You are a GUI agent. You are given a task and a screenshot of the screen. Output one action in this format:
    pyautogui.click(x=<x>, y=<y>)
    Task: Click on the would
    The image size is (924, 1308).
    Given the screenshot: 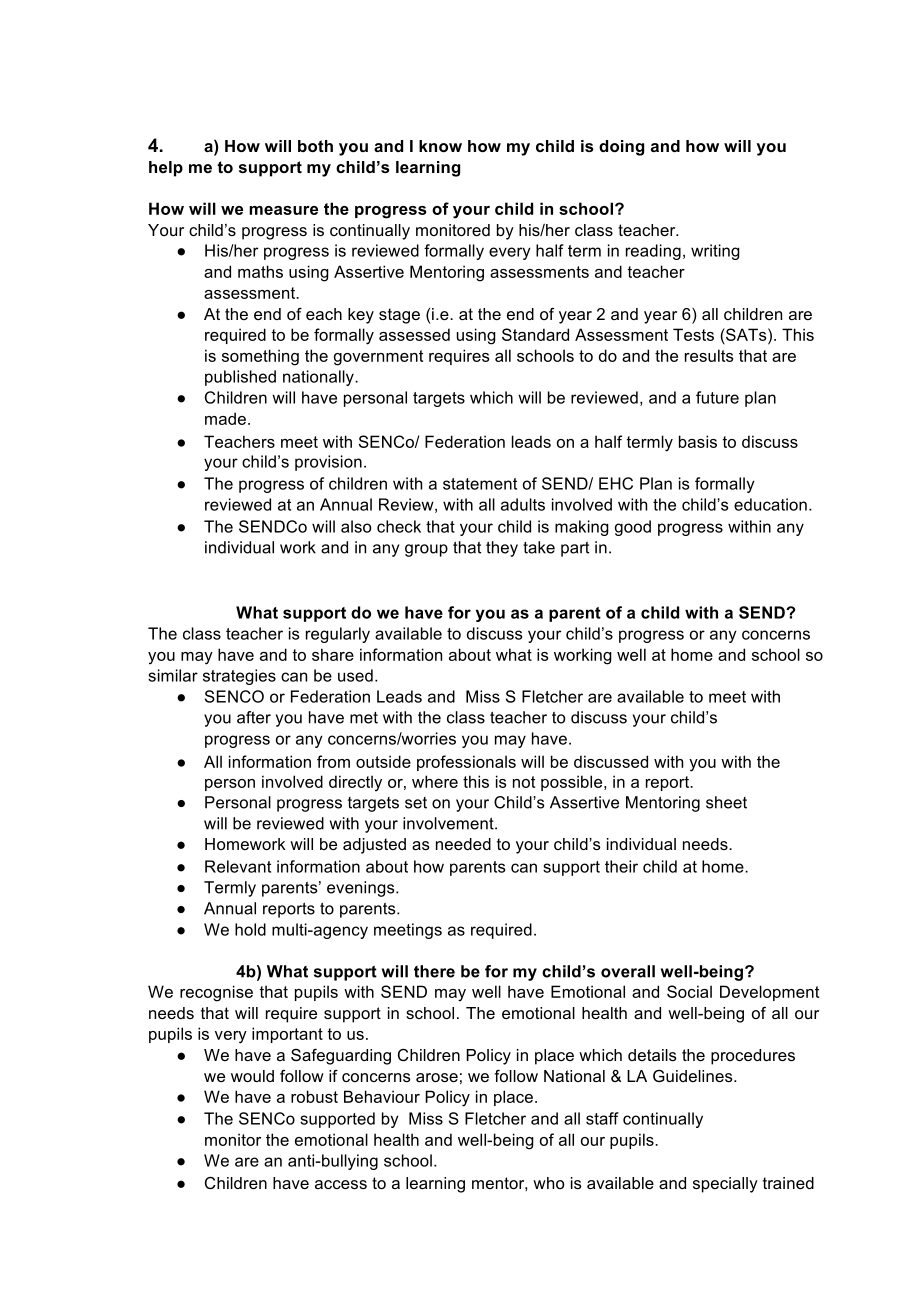 What is the action you would take?
    pyautogui.click(x=252, y=1076)
